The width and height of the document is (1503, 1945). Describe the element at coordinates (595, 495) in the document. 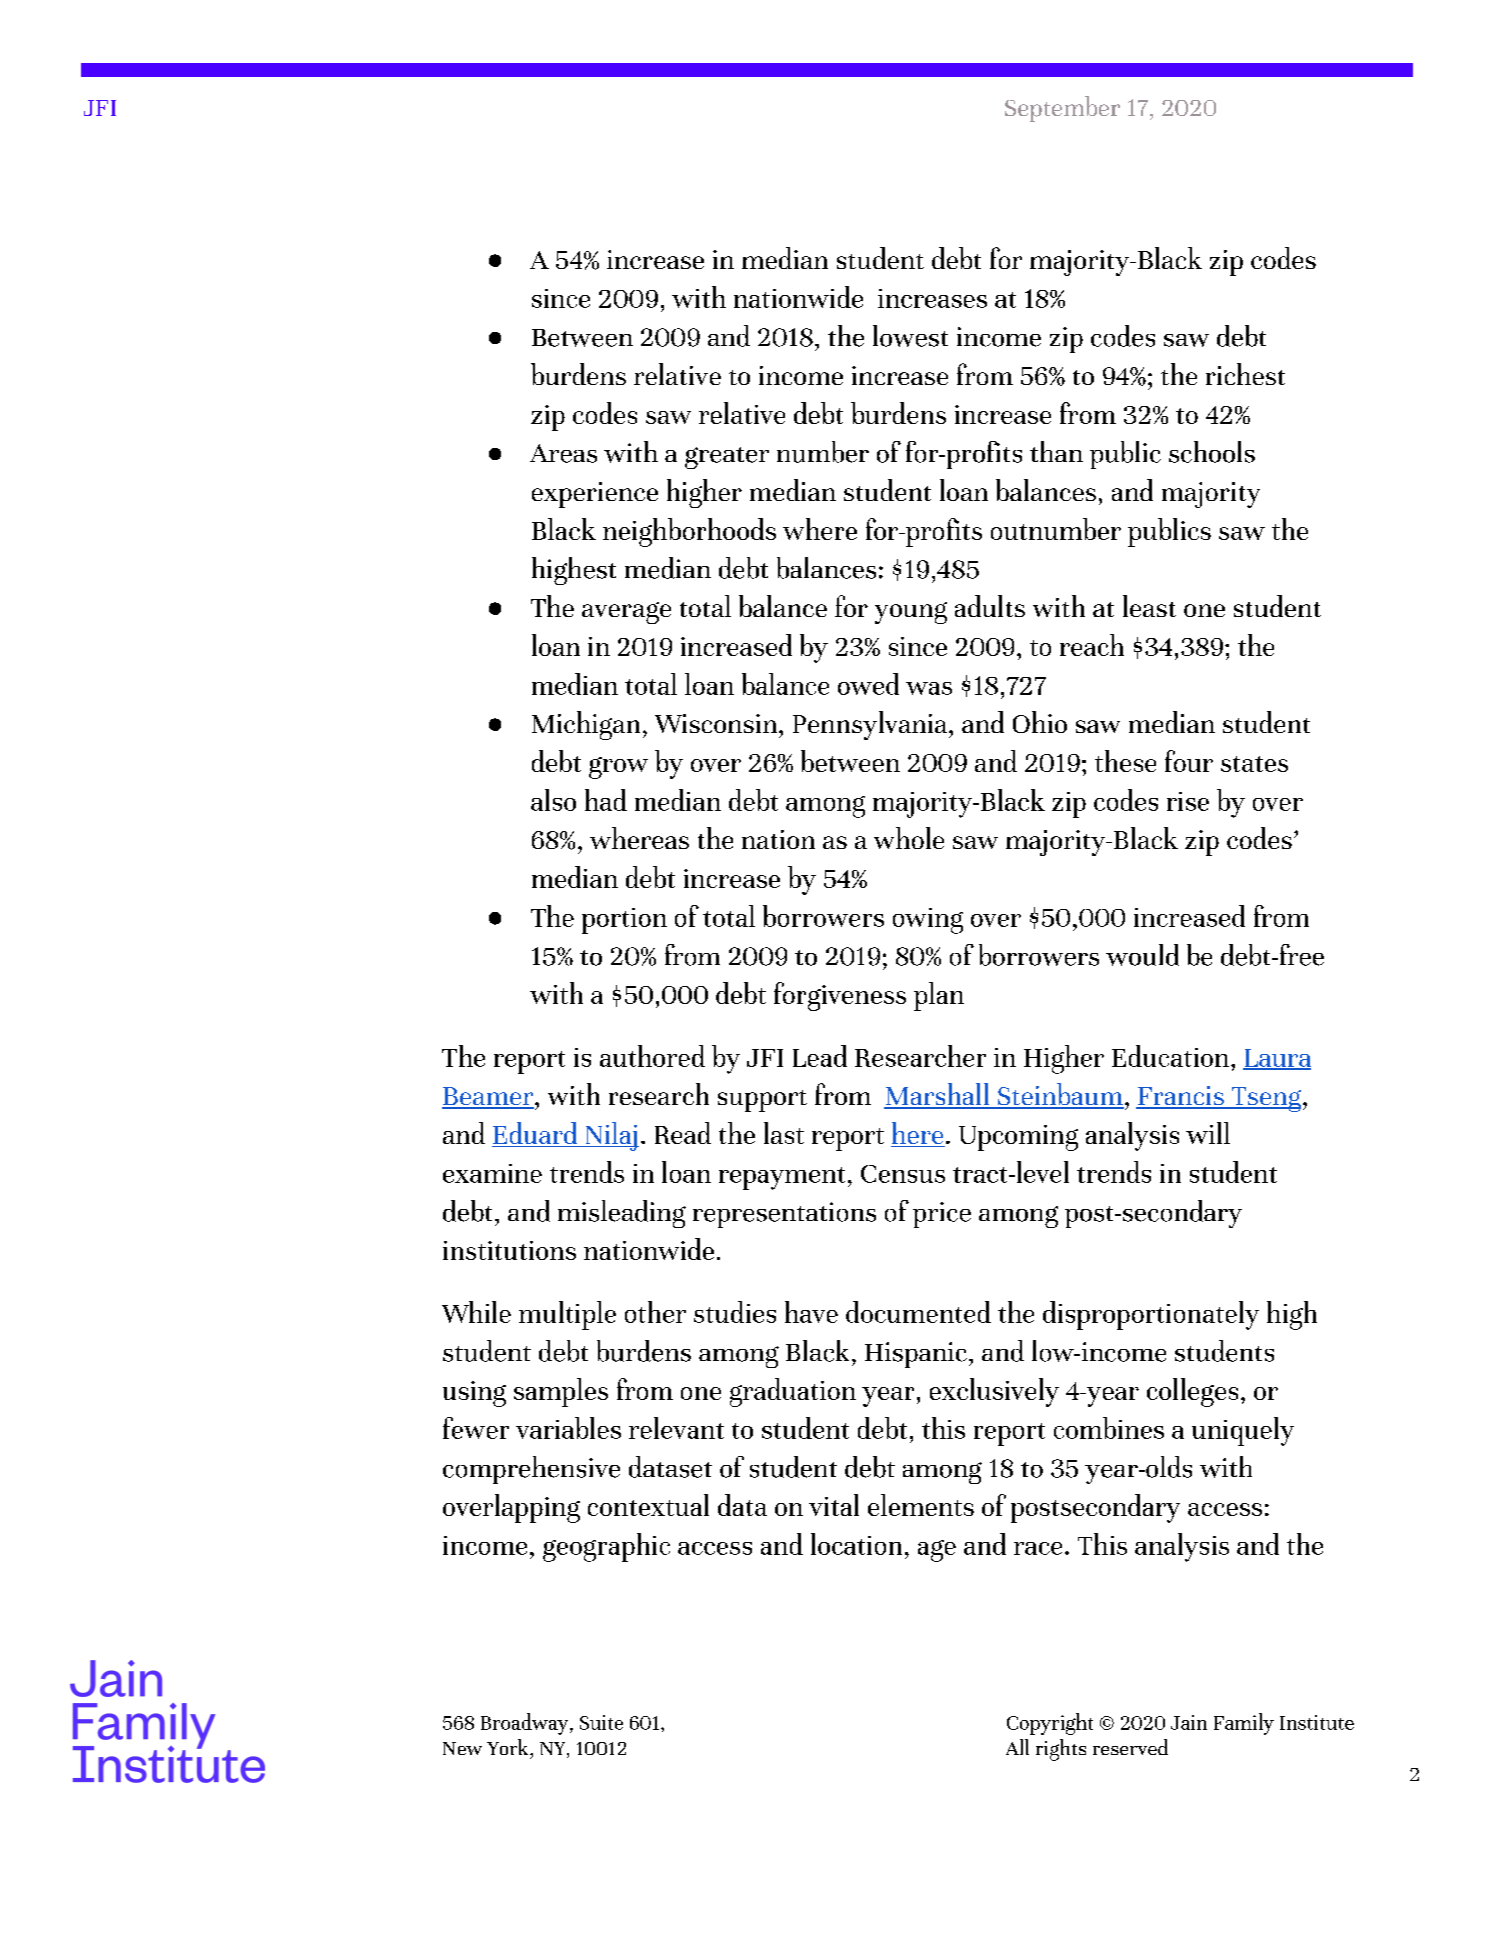

I see `experience` at that location.
